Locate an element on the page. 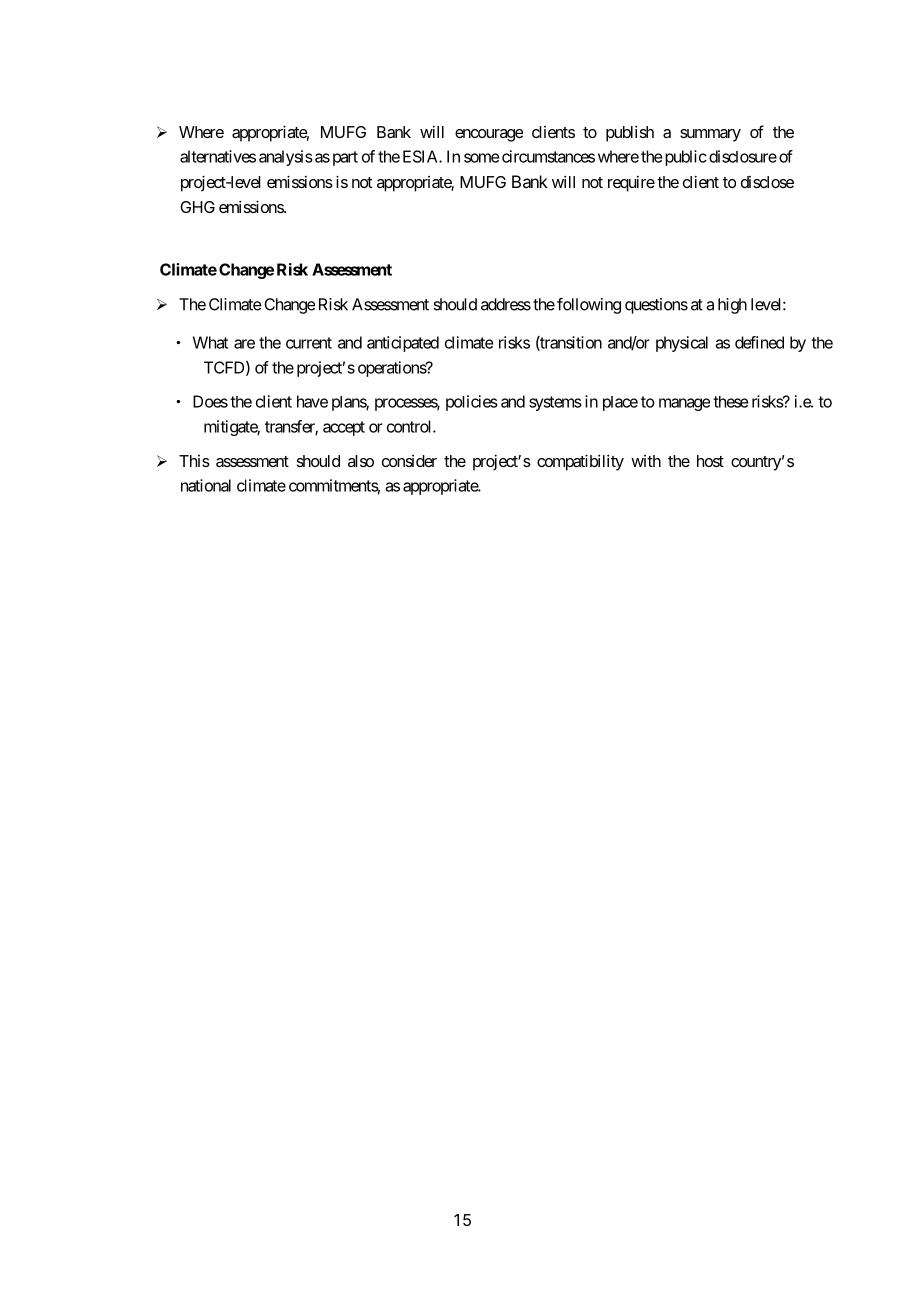 This document has height=1307, width=924. are is located at coordinates (244, 344).
